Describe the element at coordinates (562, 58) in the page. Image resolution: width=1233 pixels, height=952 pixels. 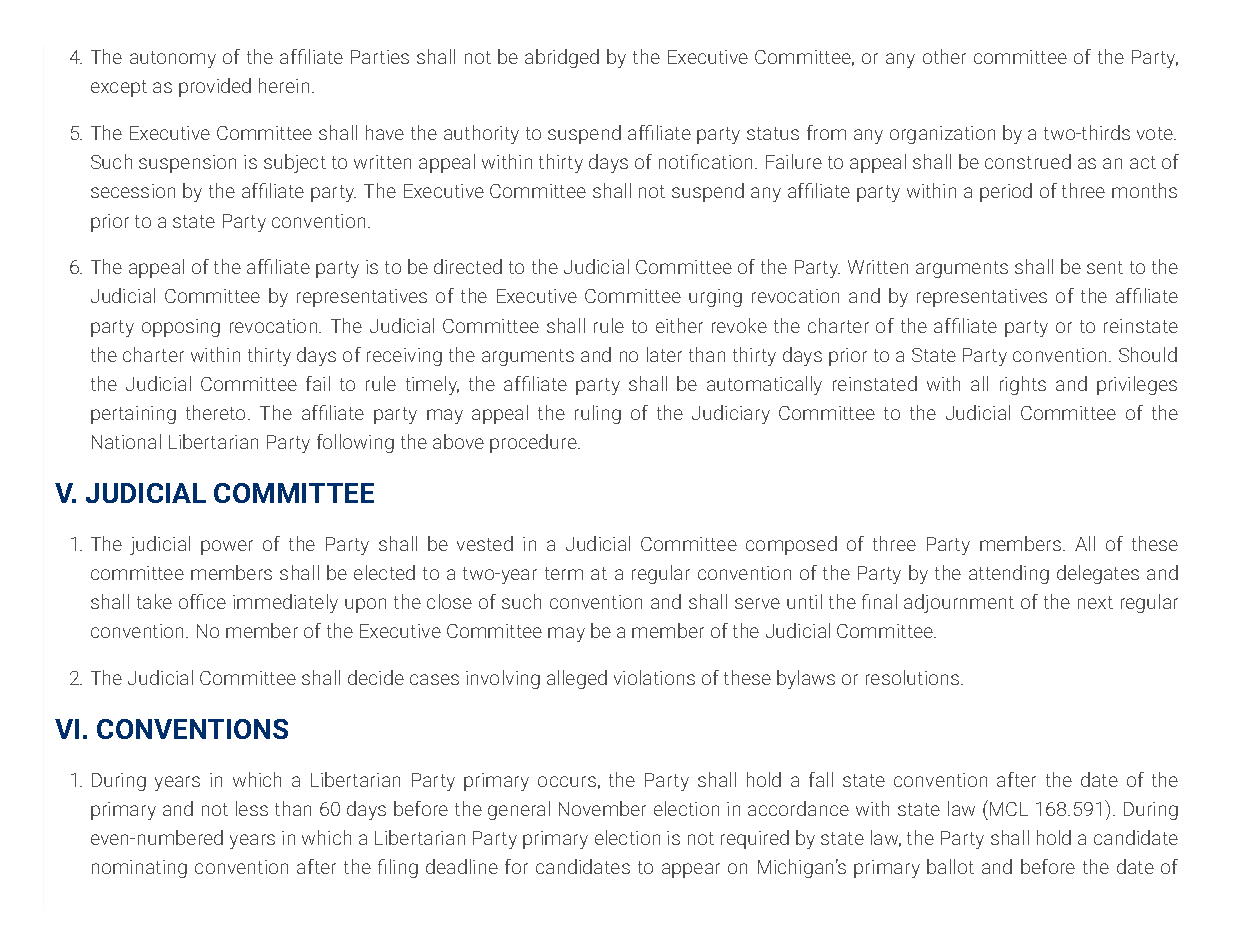
I see `abridged` at that location.
